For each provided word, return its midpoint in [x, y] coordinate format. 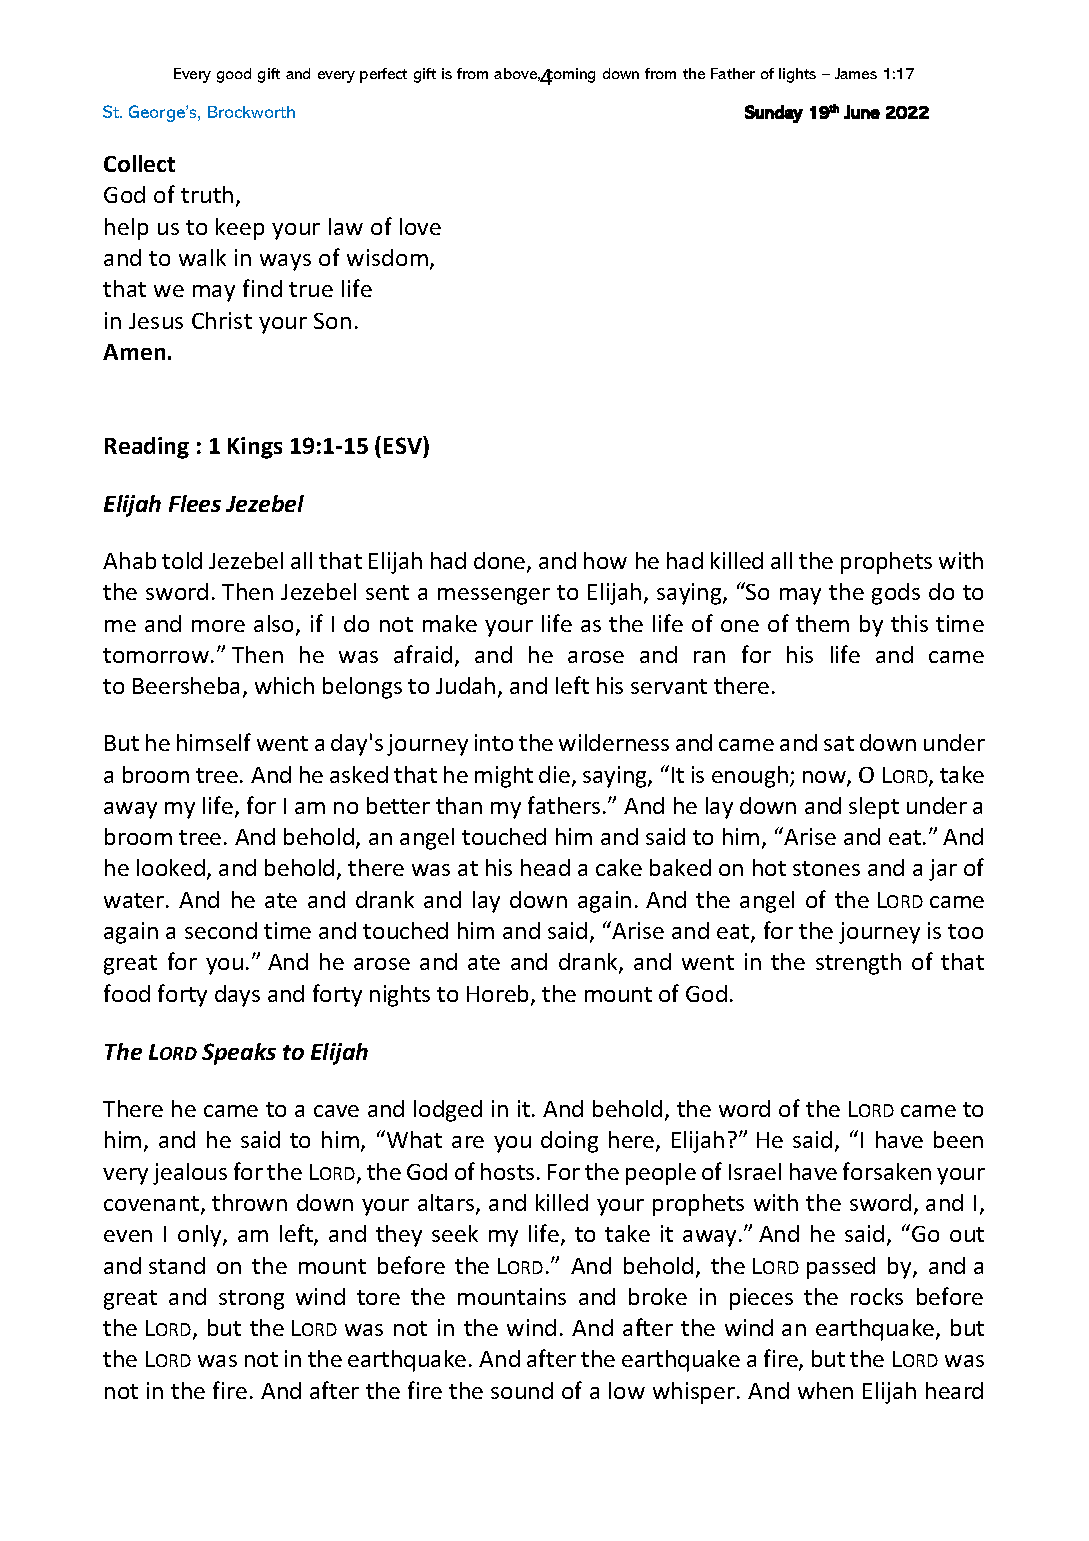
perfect [383, 75]
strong [251, 1300]
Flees [195, 503]
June [862, 112]
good [234, 75]
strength [858, 964]
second [221, 930]
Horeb [499, 995]
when [825, 1390]
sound [522, 1390]
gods [896, 594]
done [501, 562]
